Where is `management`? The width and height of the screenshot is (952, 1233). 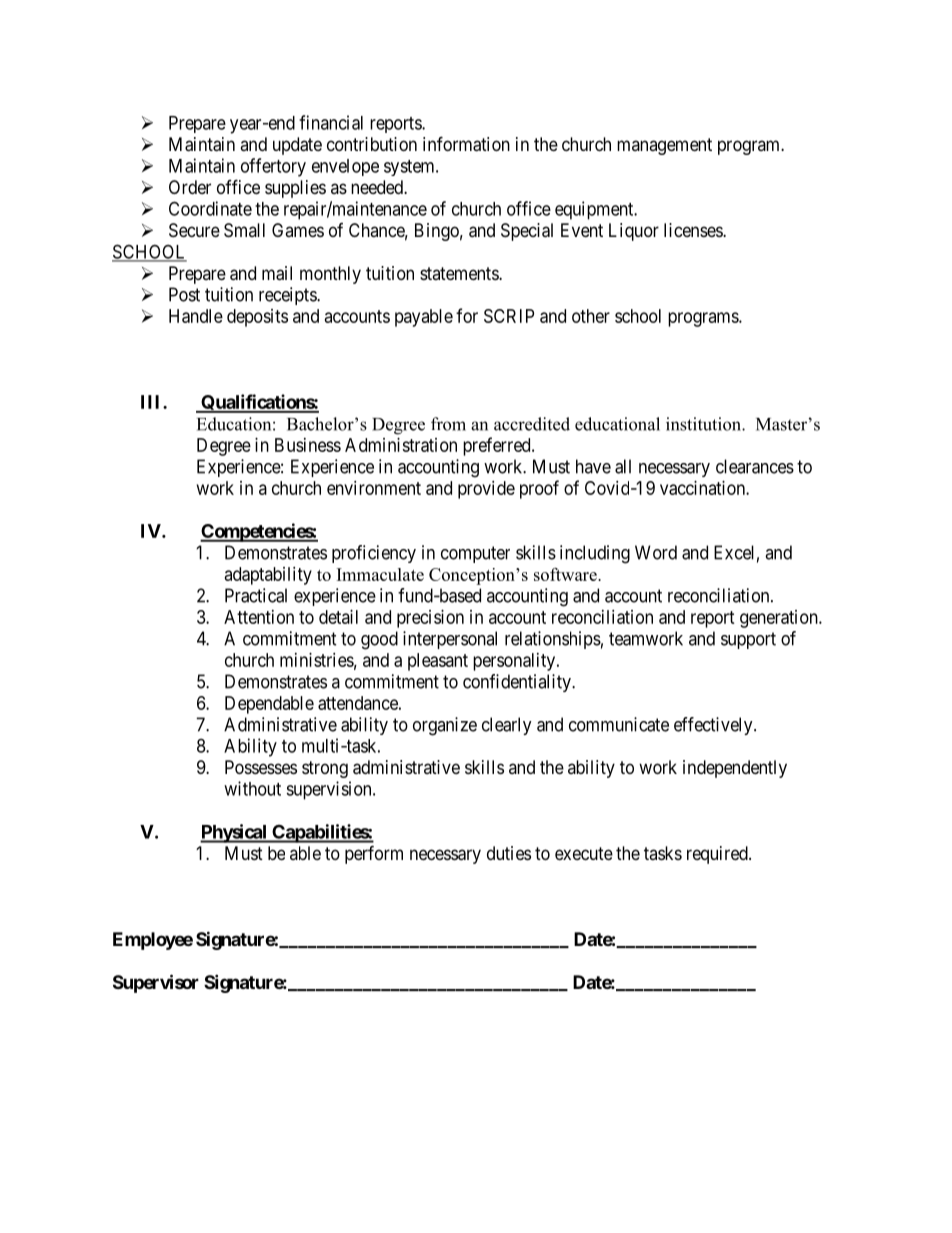
management is located at coordinates (664, 146).
